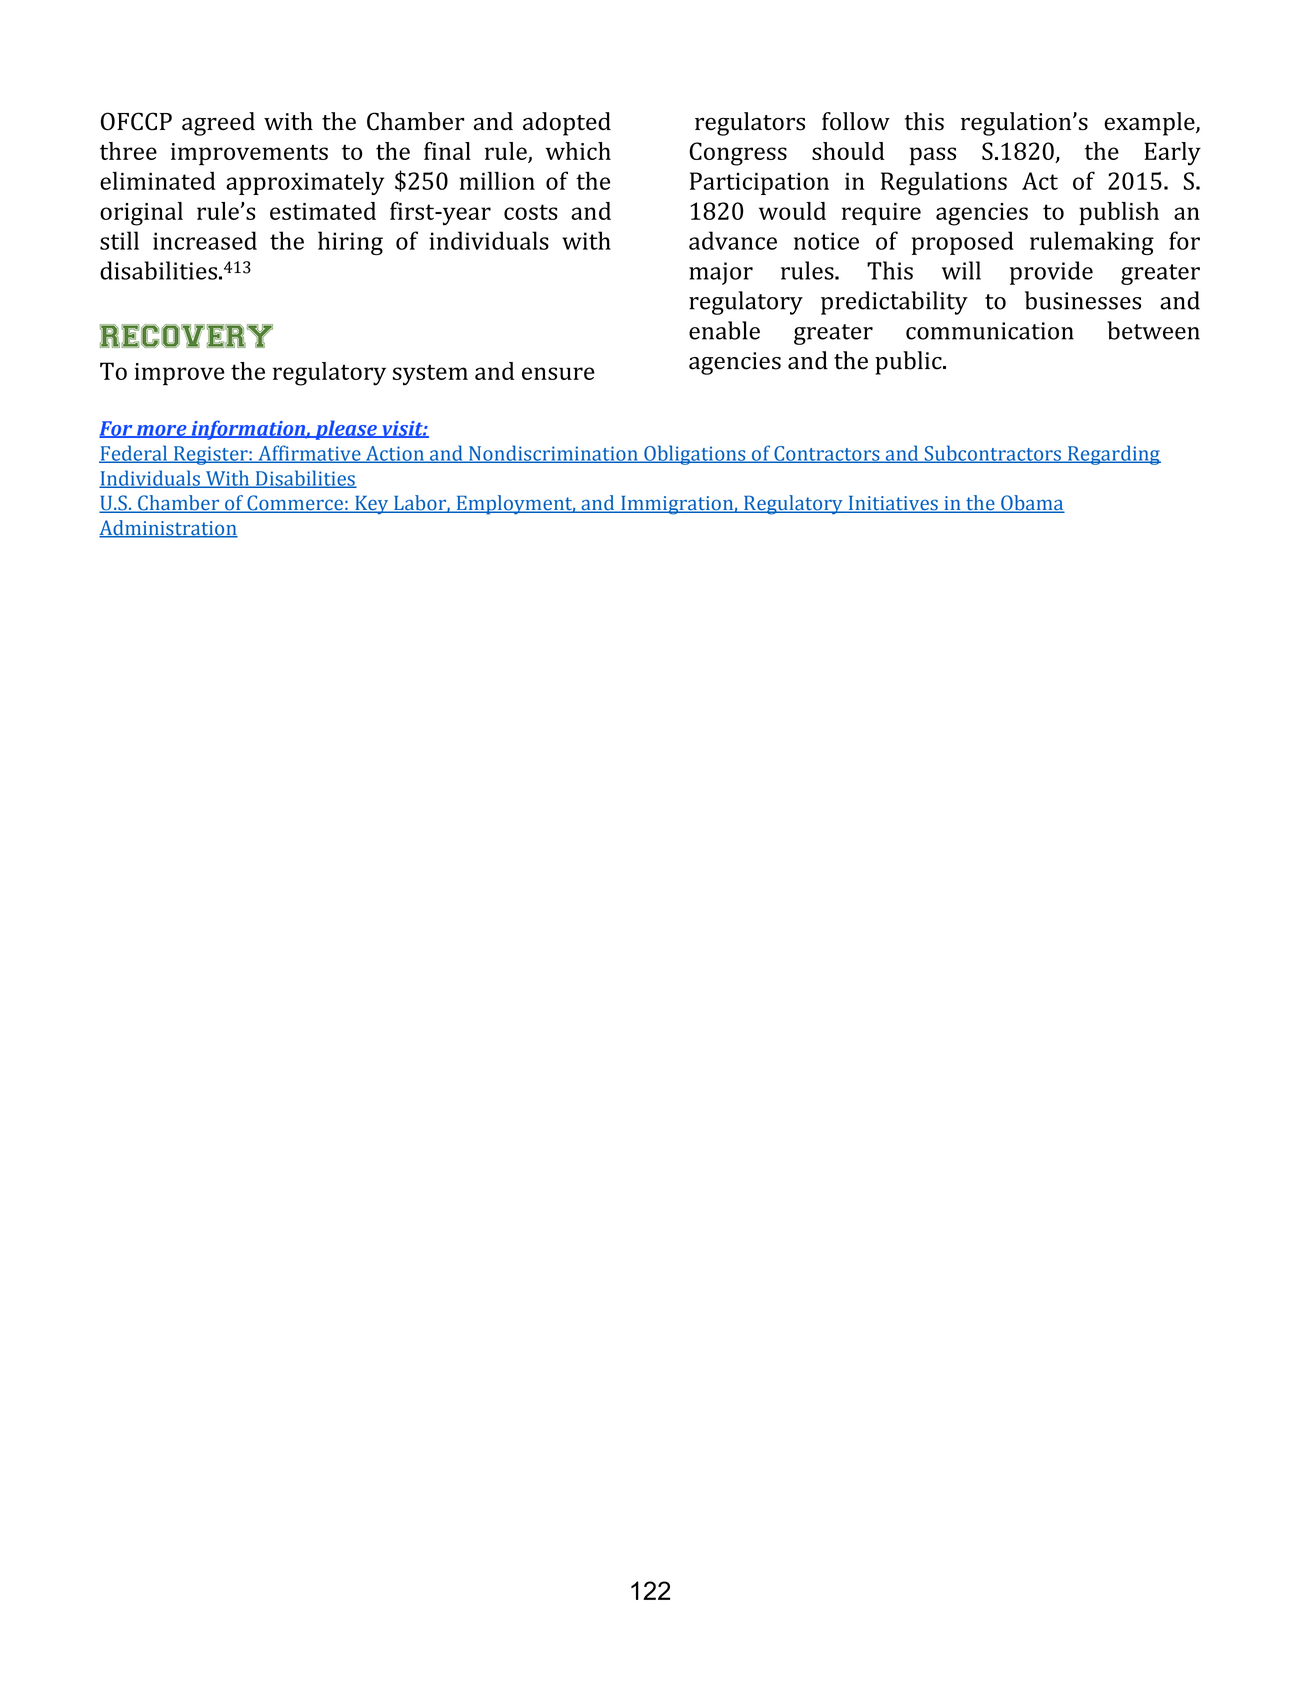 The image size is (1300, 1682). What do you see at coordinates (567, 124) in the image?
I see `adopted` at bounding box center [567, 124].
